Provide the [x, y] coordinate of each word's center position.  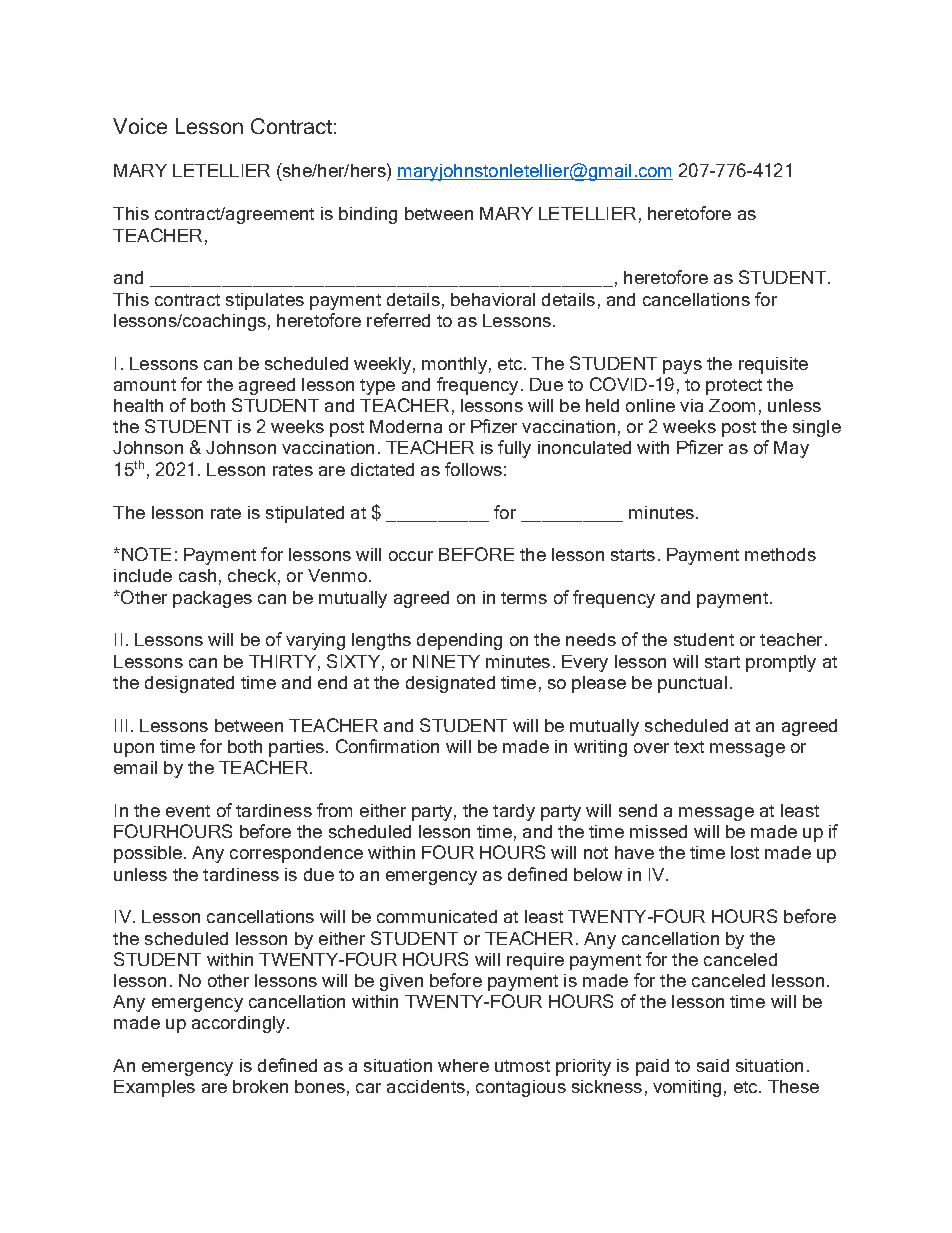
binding [368, 215]
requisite [773, 365]
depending [459, 641]
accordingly [240, 1024]
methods [780, 554]
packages [212, 599]
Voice [140, 126]
